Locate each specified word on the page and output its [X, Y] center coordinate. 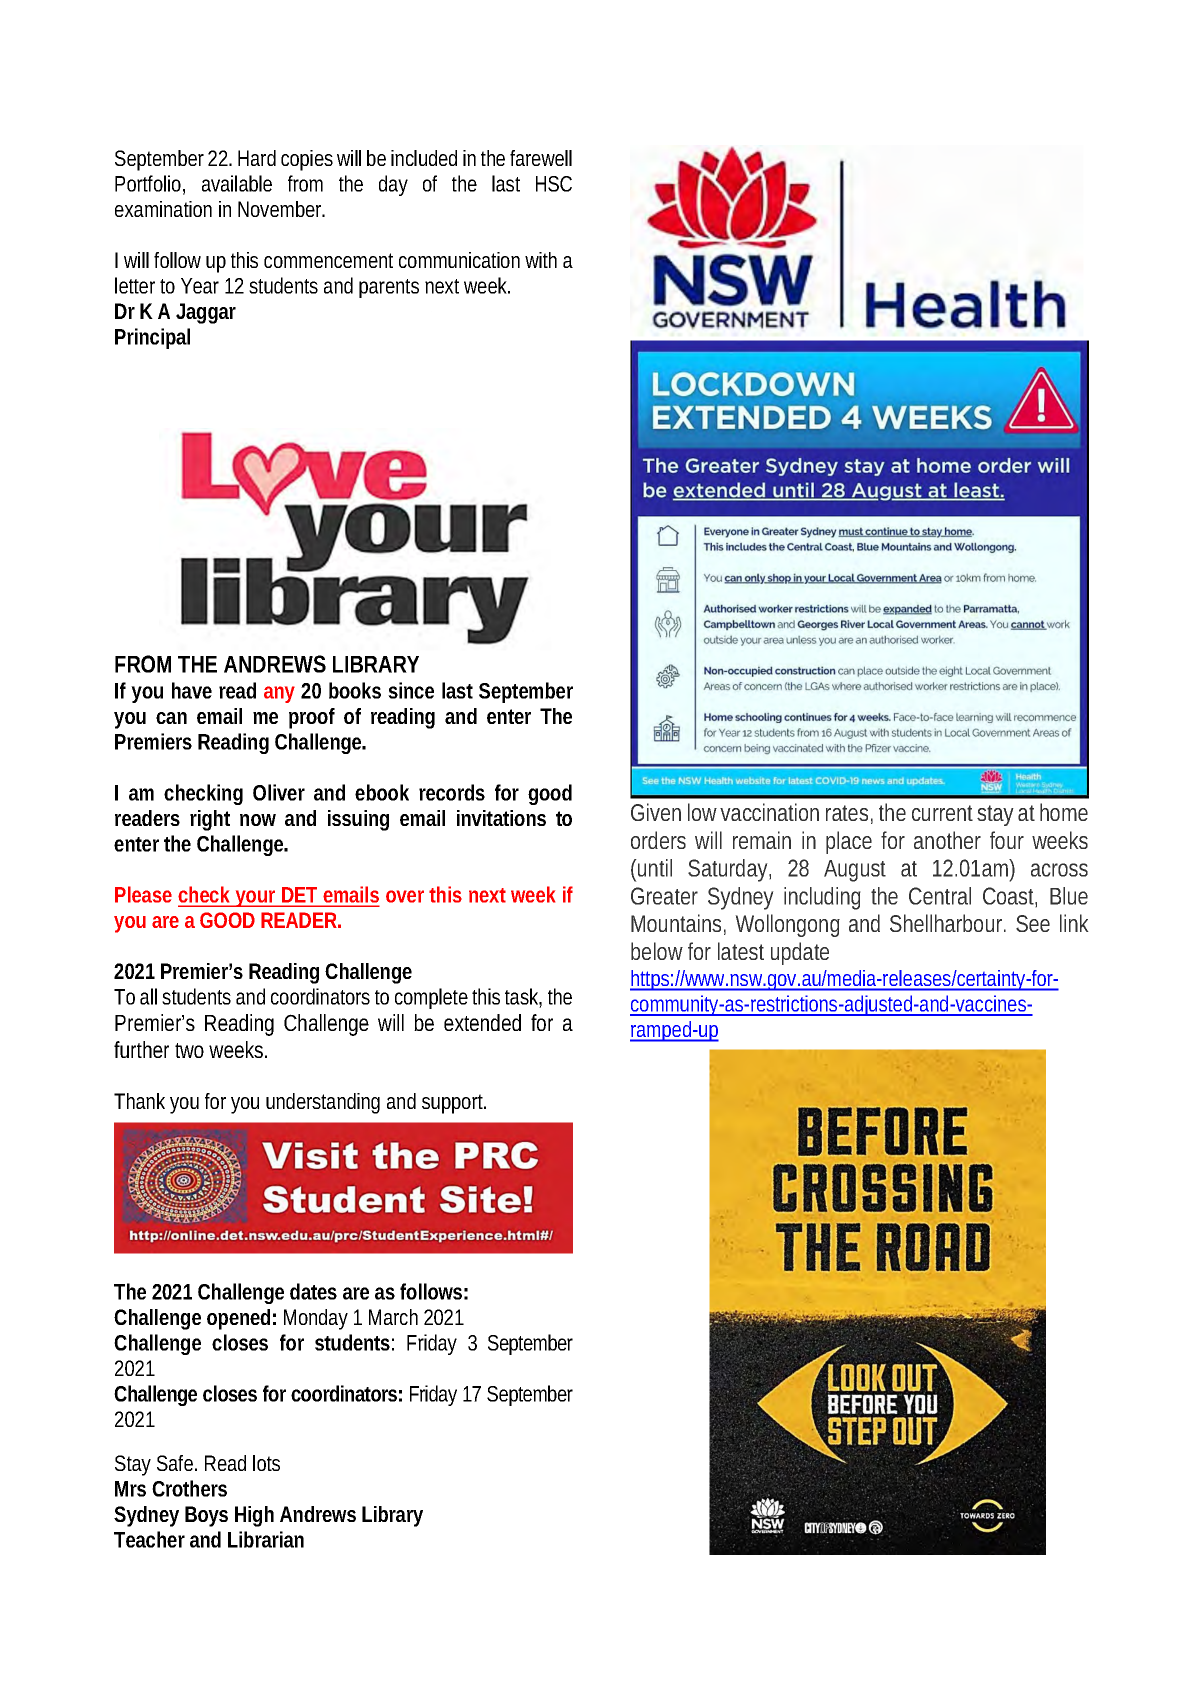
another [947, 840]
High [254, 1516]
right [210, 820]
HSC [554, 184]
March [393, 1317]
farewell [541, 158]
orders [658, 840]
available [237, 183]
